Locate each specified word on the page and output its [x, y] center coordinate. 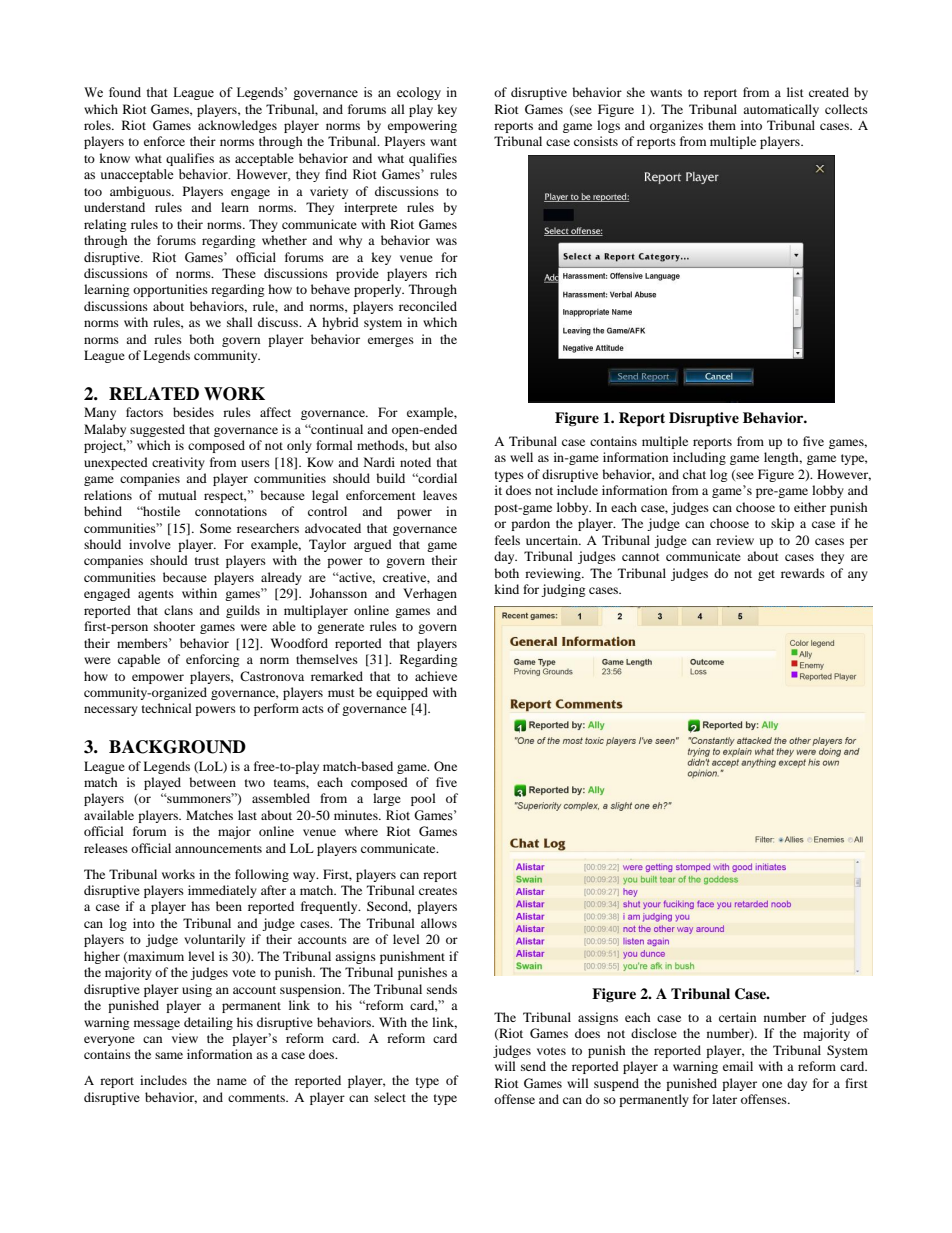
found [125, 92]
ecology [419, 93]
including [699, 458]
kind [506, 589]
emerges [391, 342]
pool [423, 799]
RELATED [154, 393]
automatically [781, 110]
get [766, 575]
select [390, 1097]
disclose [654, 1033]
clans [178, 610]
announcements [218, 849]
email [738, 1066]
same [169, 1055]
